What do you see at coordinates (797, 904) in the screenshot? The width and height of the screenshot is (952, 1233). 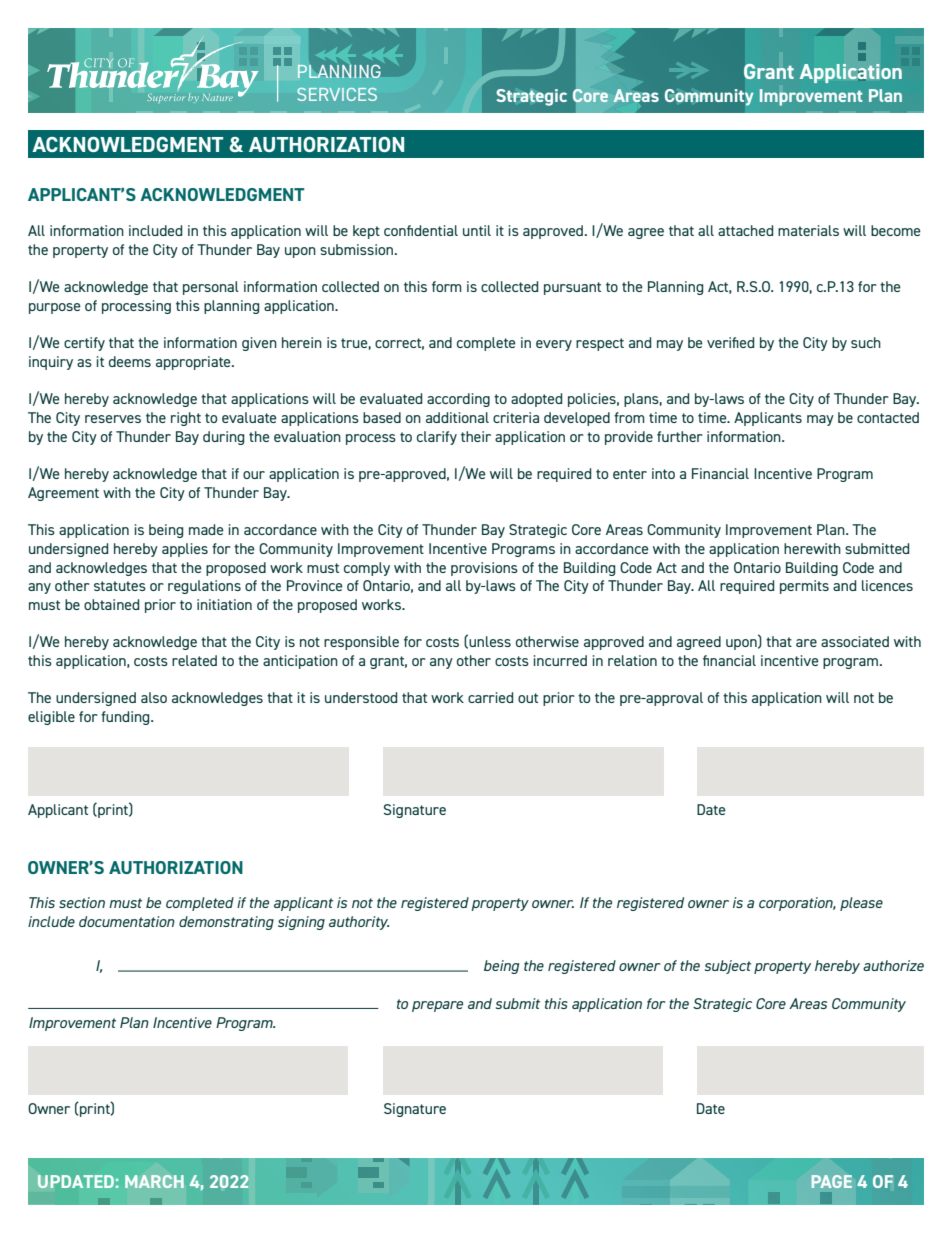 I see `corporation` at bounding box center [797, 904].
